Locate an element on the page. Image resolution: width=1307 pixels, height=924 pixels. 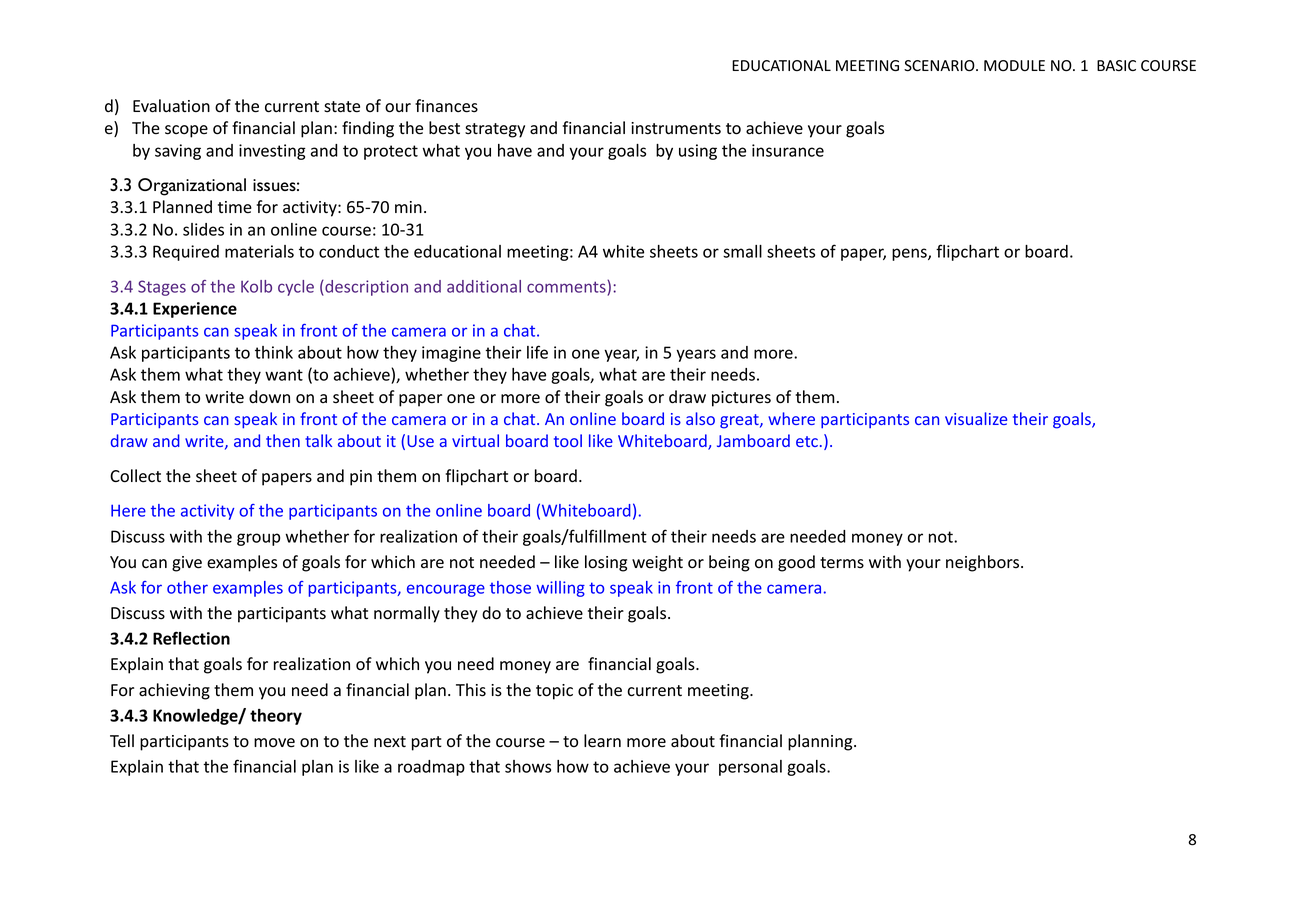
Evaluation is located at coordinates (171, 106).
